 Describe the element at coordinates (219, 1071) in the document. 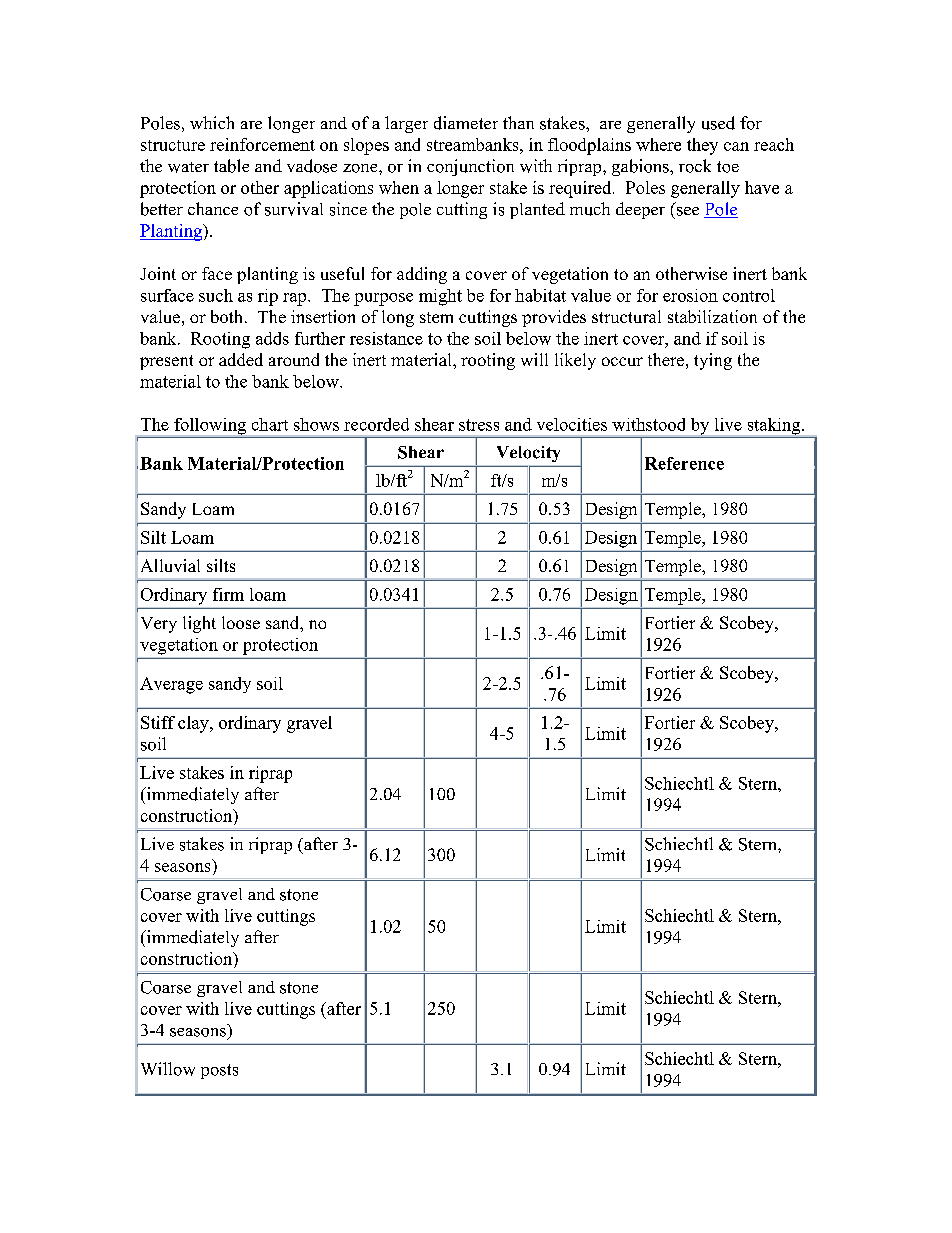

I see `posts` at that location.
